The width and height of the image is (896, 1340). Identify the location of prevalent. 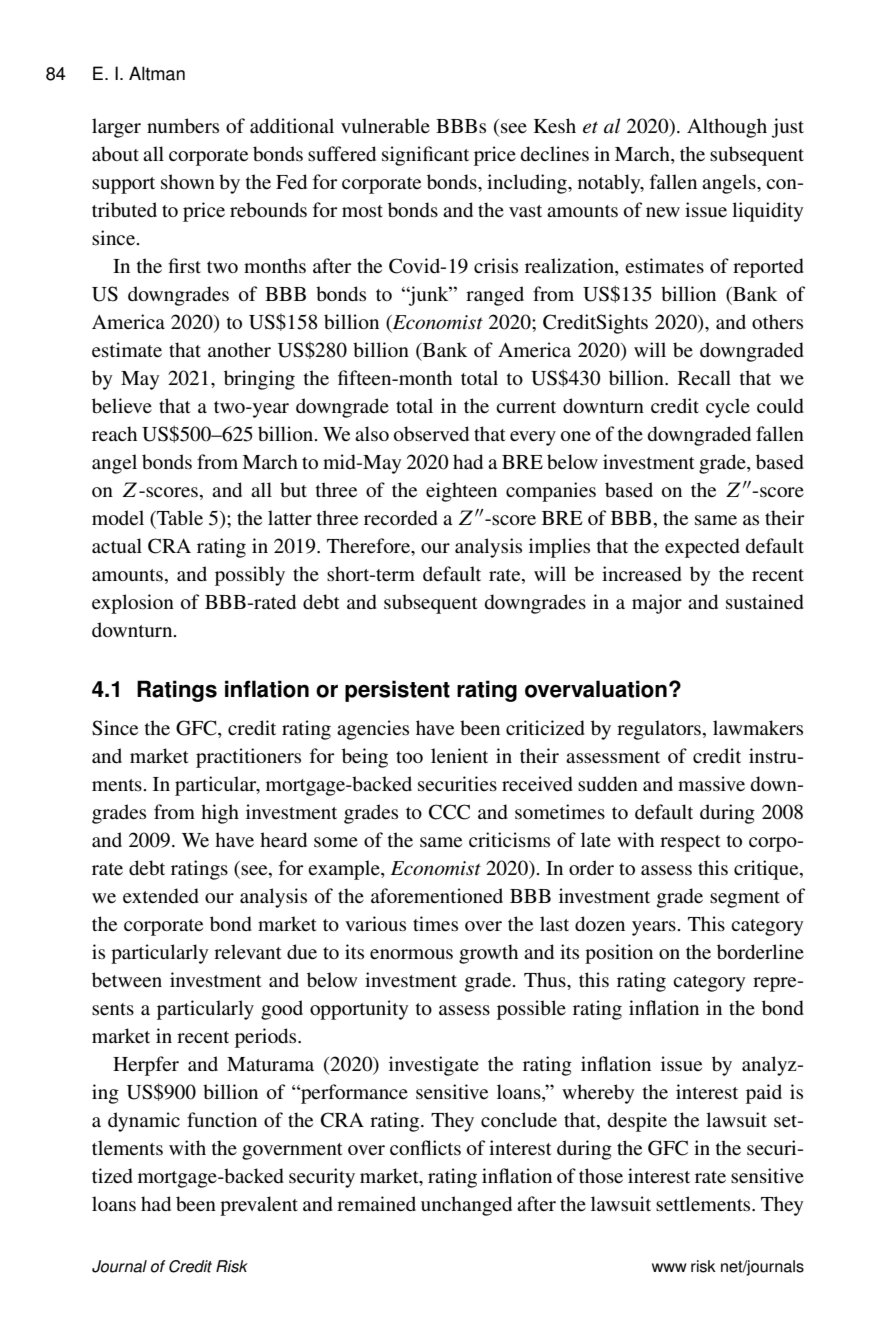
(259, 1206).
